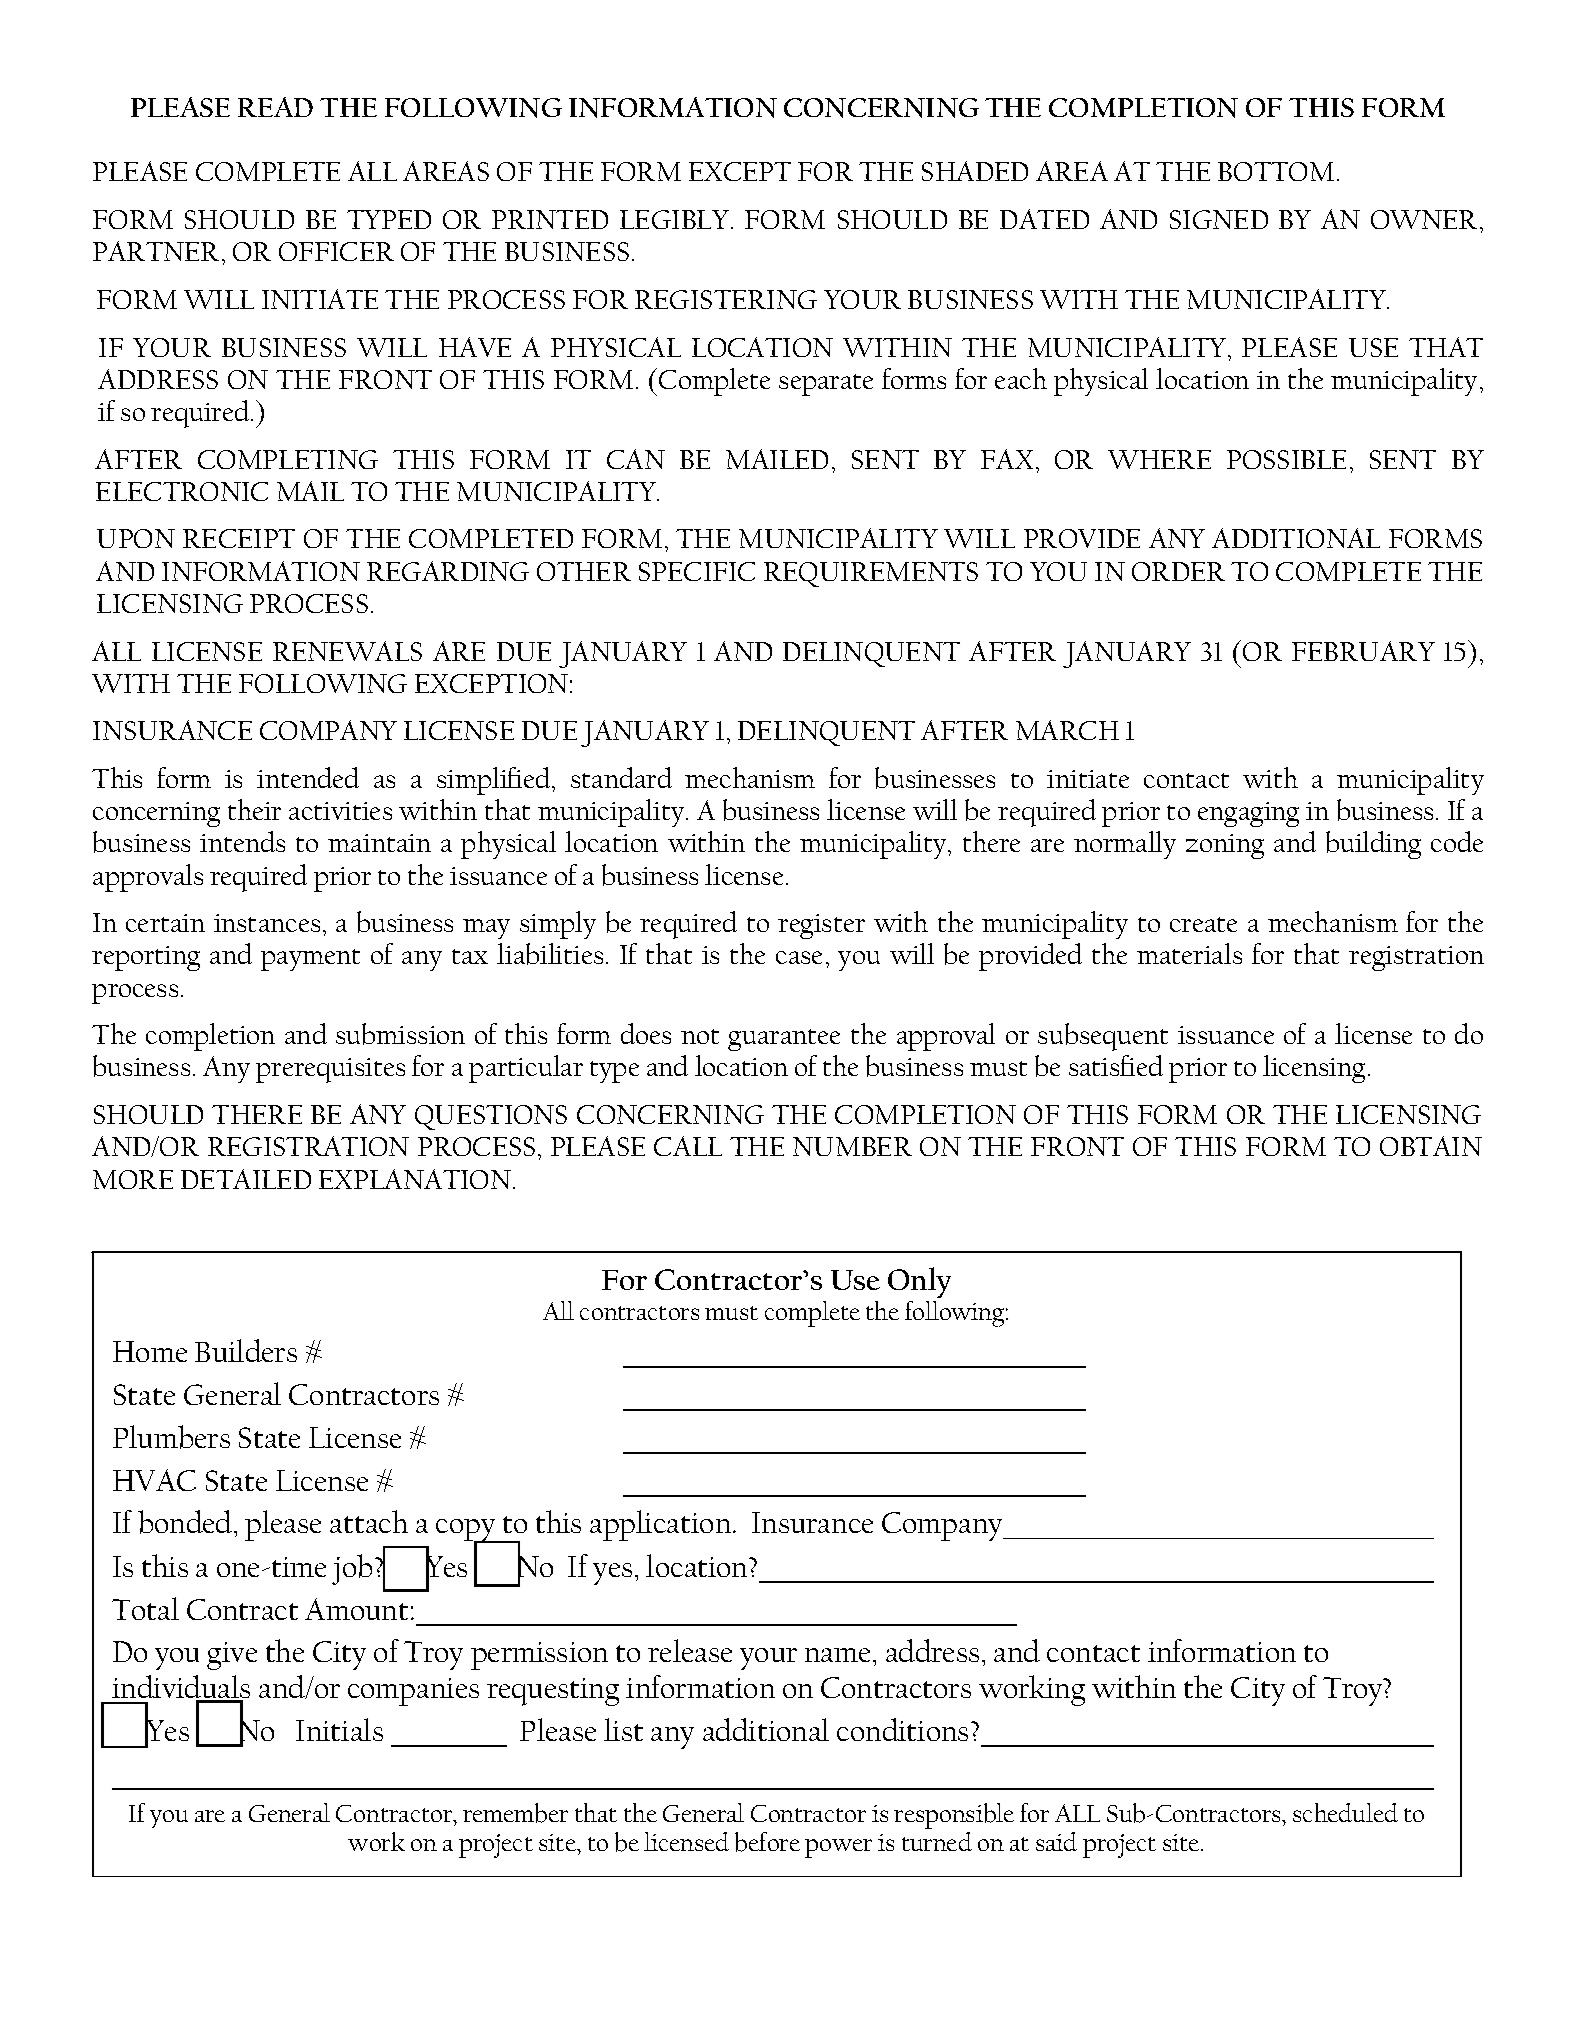 The height and width of the image is (2041, 1577). What do you see at coordinates (1363, 651) in the image?
I see `FEBRUARY` at bounding box center [1363, 651].
